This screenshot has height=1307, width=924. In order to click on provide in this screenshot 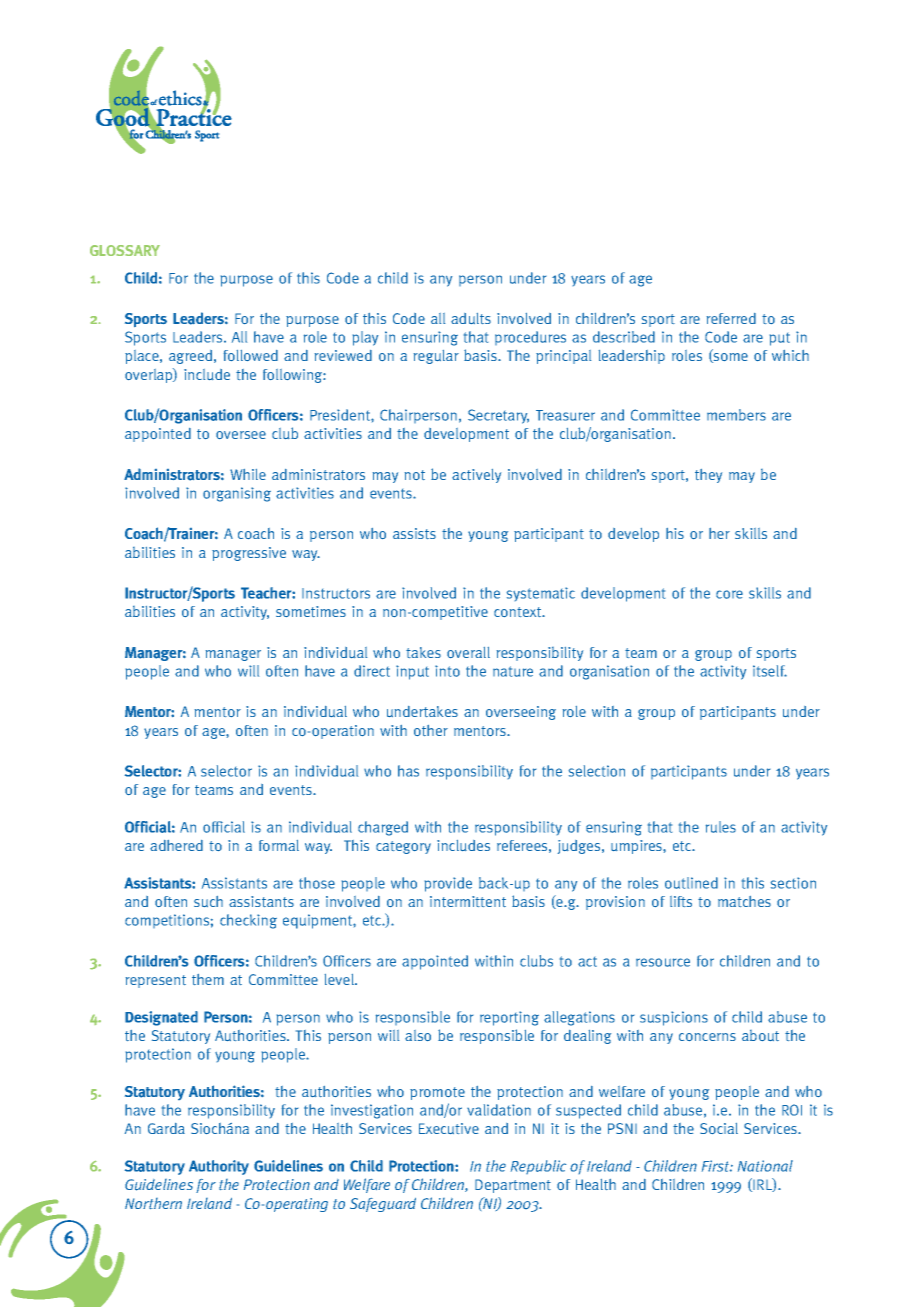, I will do `click(448, 884)`.
